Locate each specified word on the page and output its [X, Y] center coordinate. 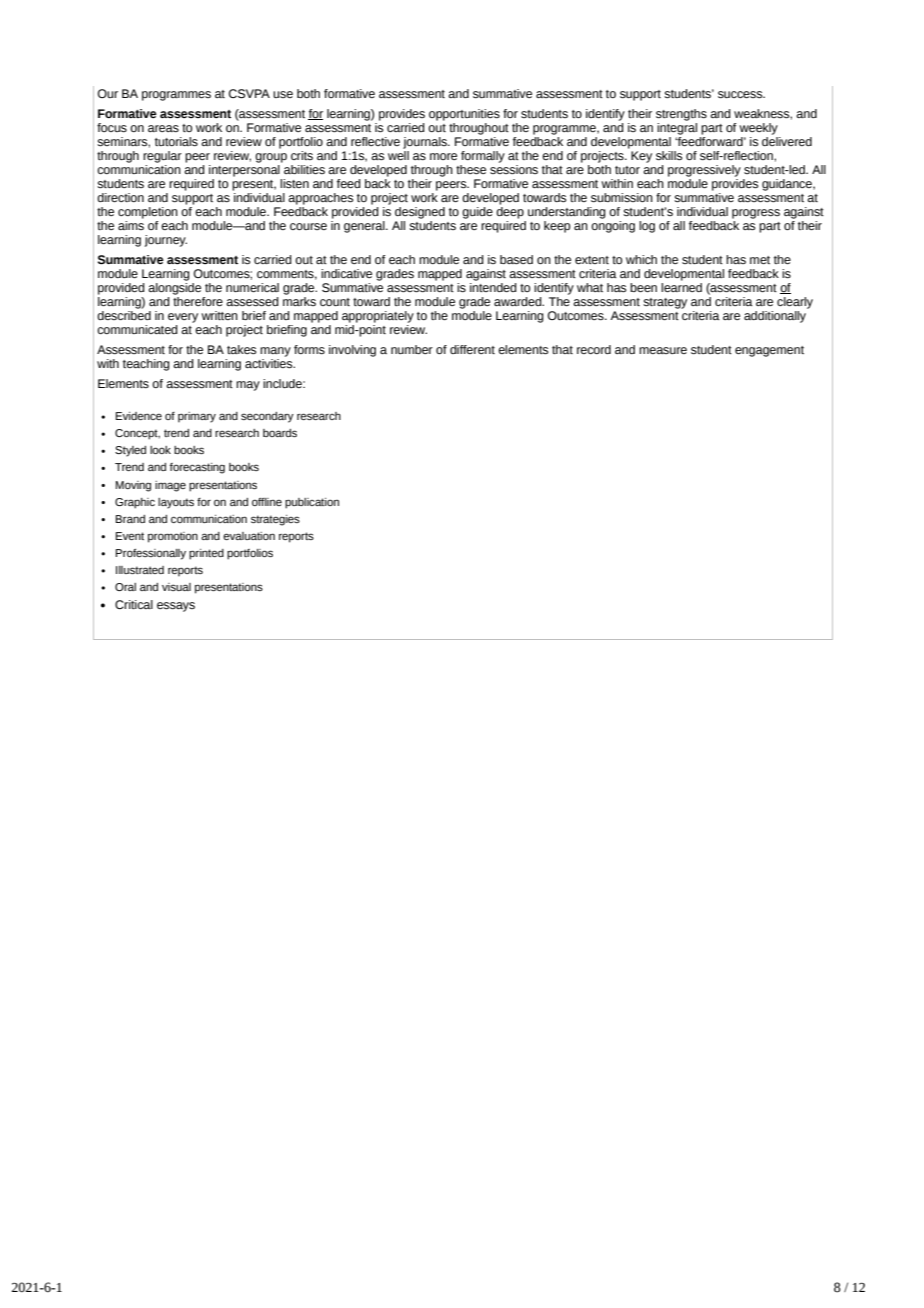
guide [477, 213]
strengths [681, 115]
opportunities [464, 115]
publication [312, 503]
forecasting [197, 468]
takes [241, 350]
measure [663, 350]
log [647, 227]
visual [176, 587]
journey [166, 241]
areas [163, 128]
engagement [769, 351]
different [472, 349]
